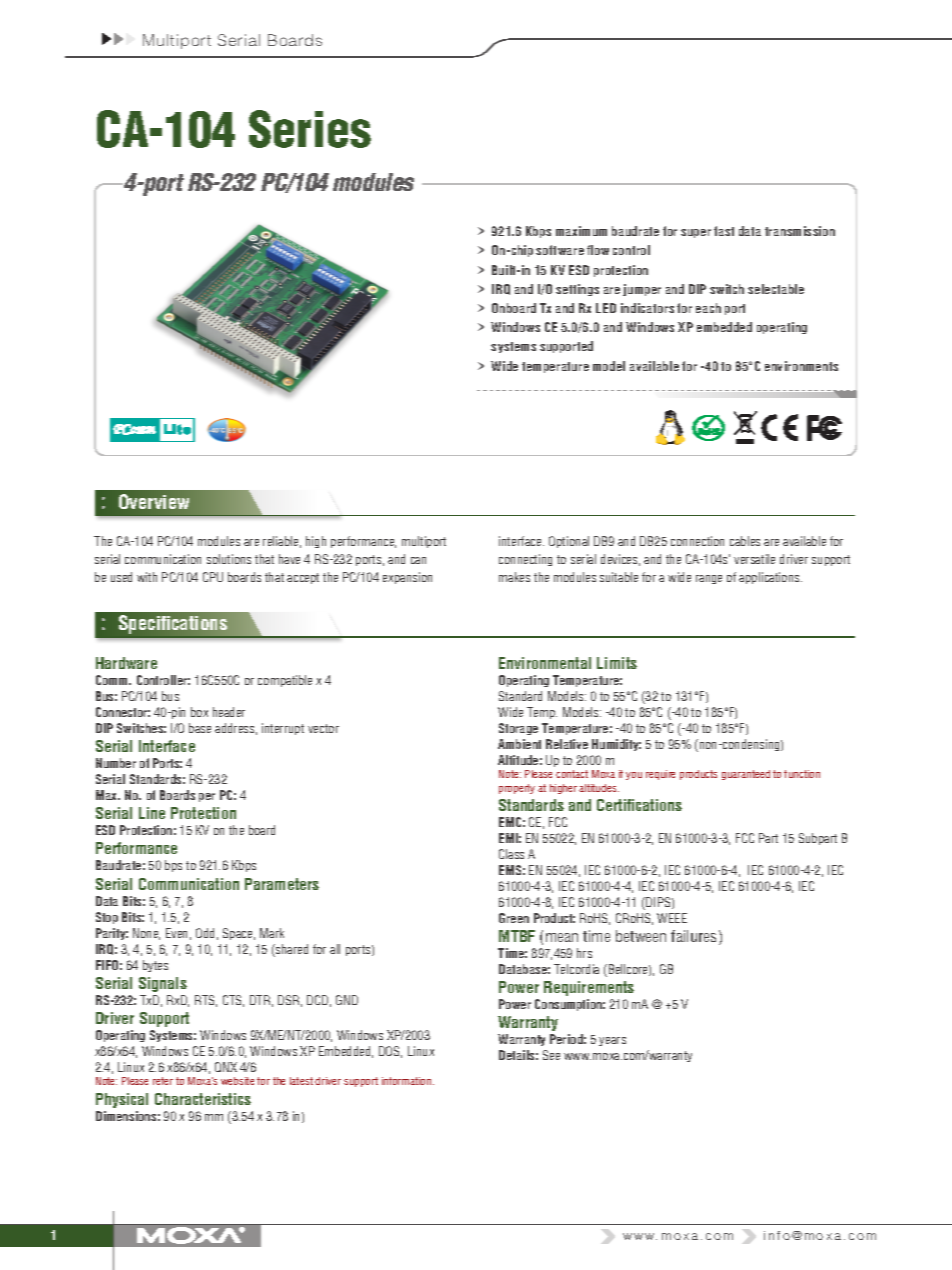  I want to click on properly, so click(517, 789).
